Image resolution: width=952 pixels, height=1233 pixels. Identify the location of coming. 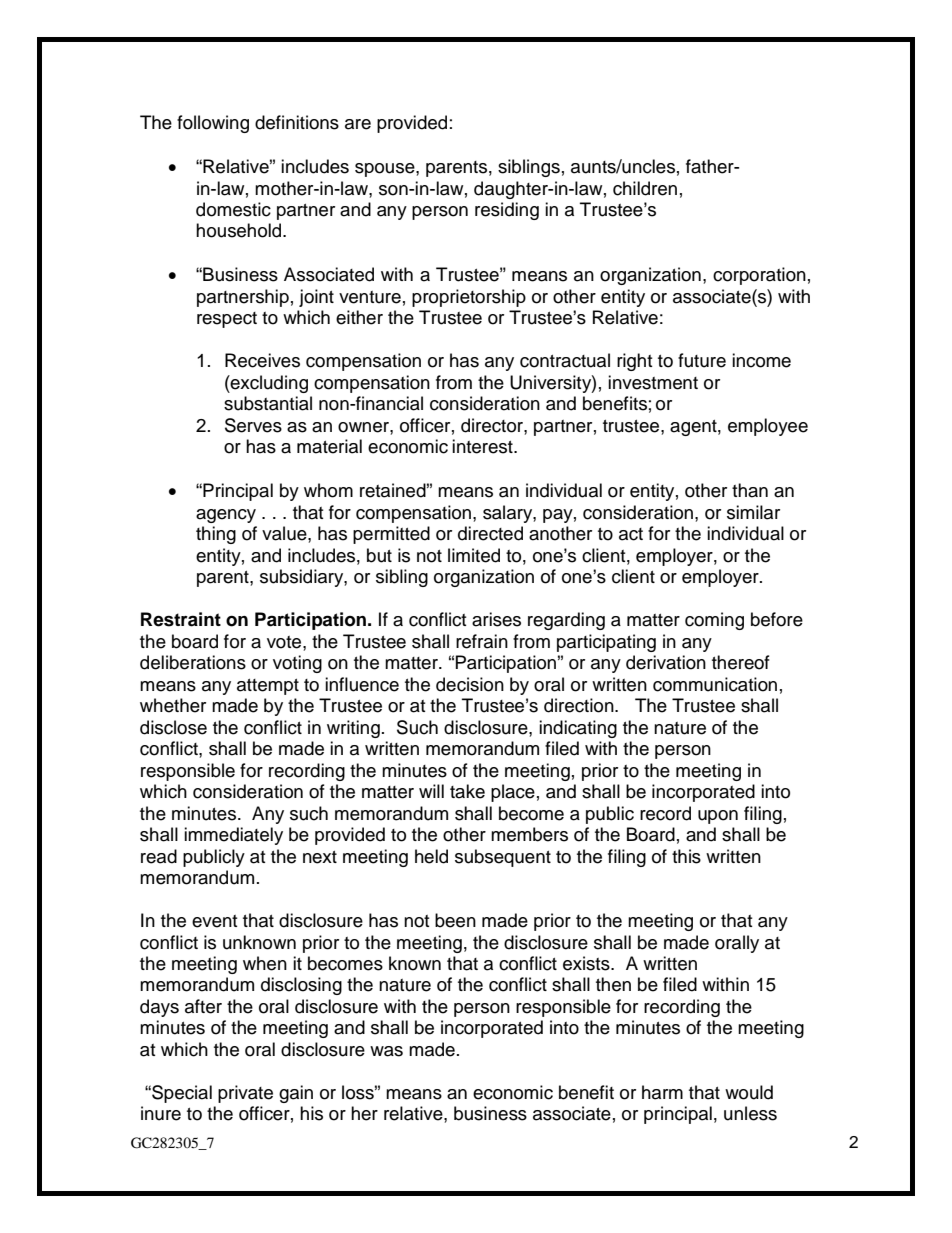
(714, 621).
